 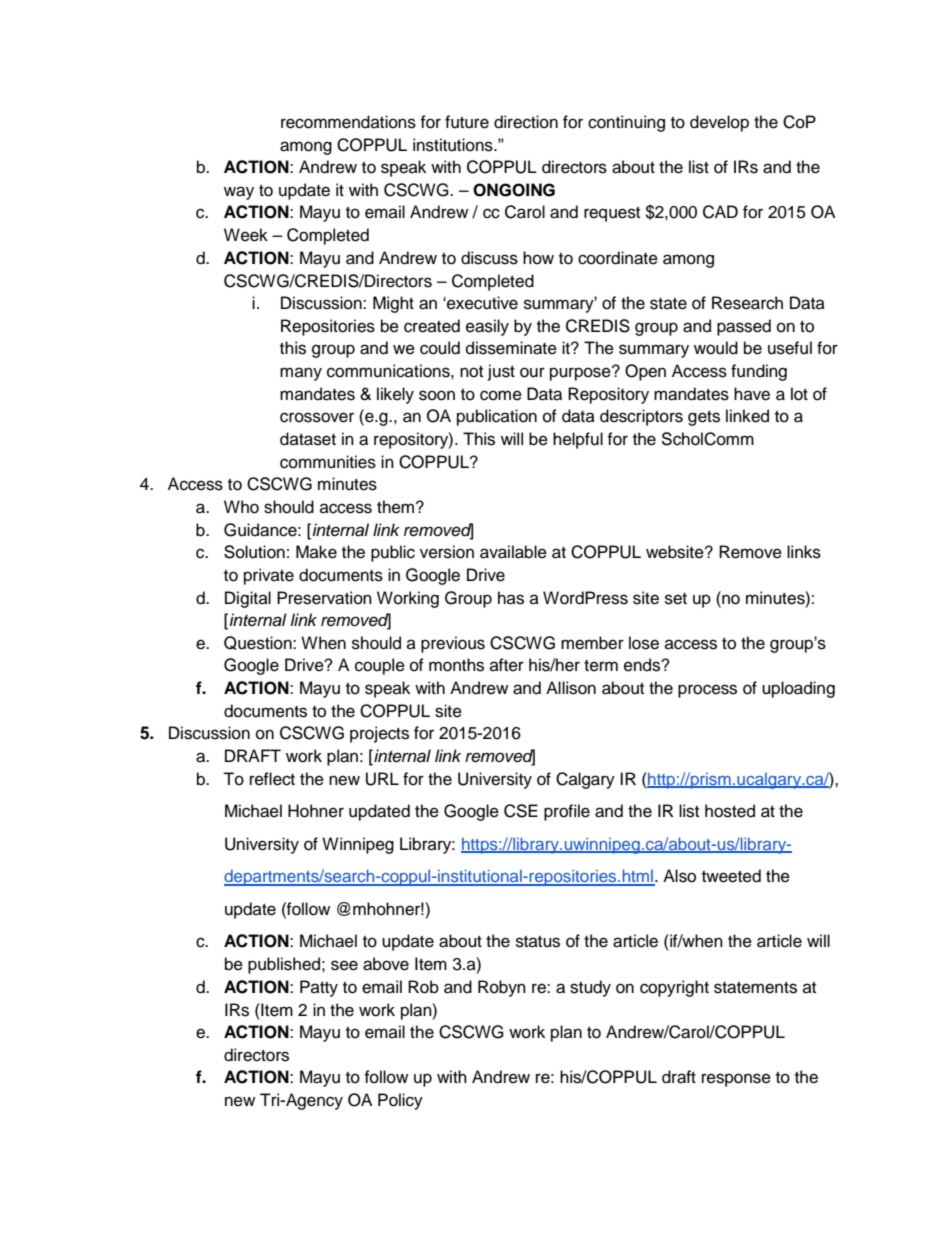 What do you see at coordinates (719, 123) in the image?
I see `develop` at bounding box center [719, 123].
